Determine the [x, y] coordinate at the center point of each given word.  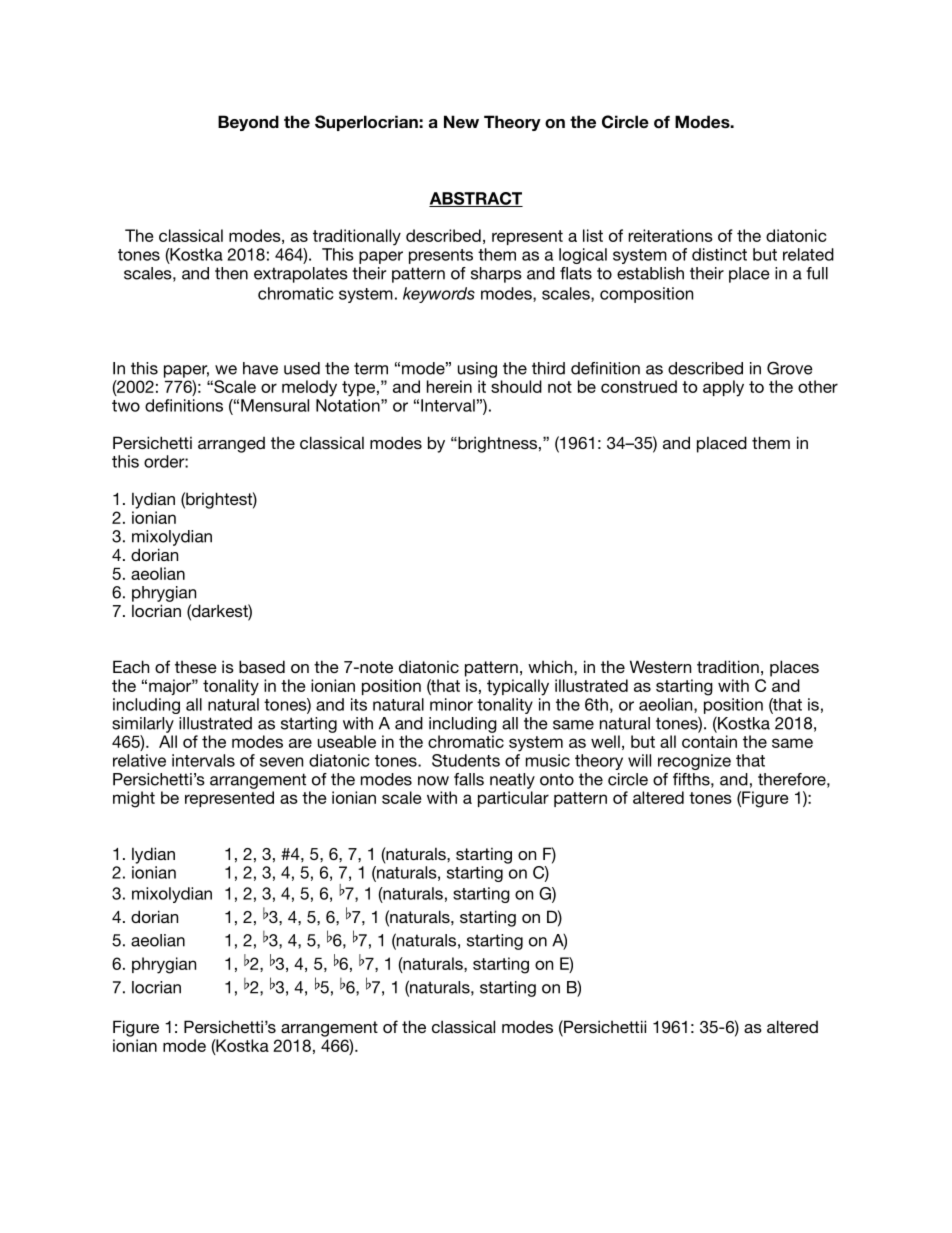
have [260, 368]
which [551, 666]
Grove [790, 368]
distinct [719, 254]
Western [660, 666]
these [196, 667]
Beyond [248, 123]
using [477, 370]
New [461, 122]
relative [139, 760]
